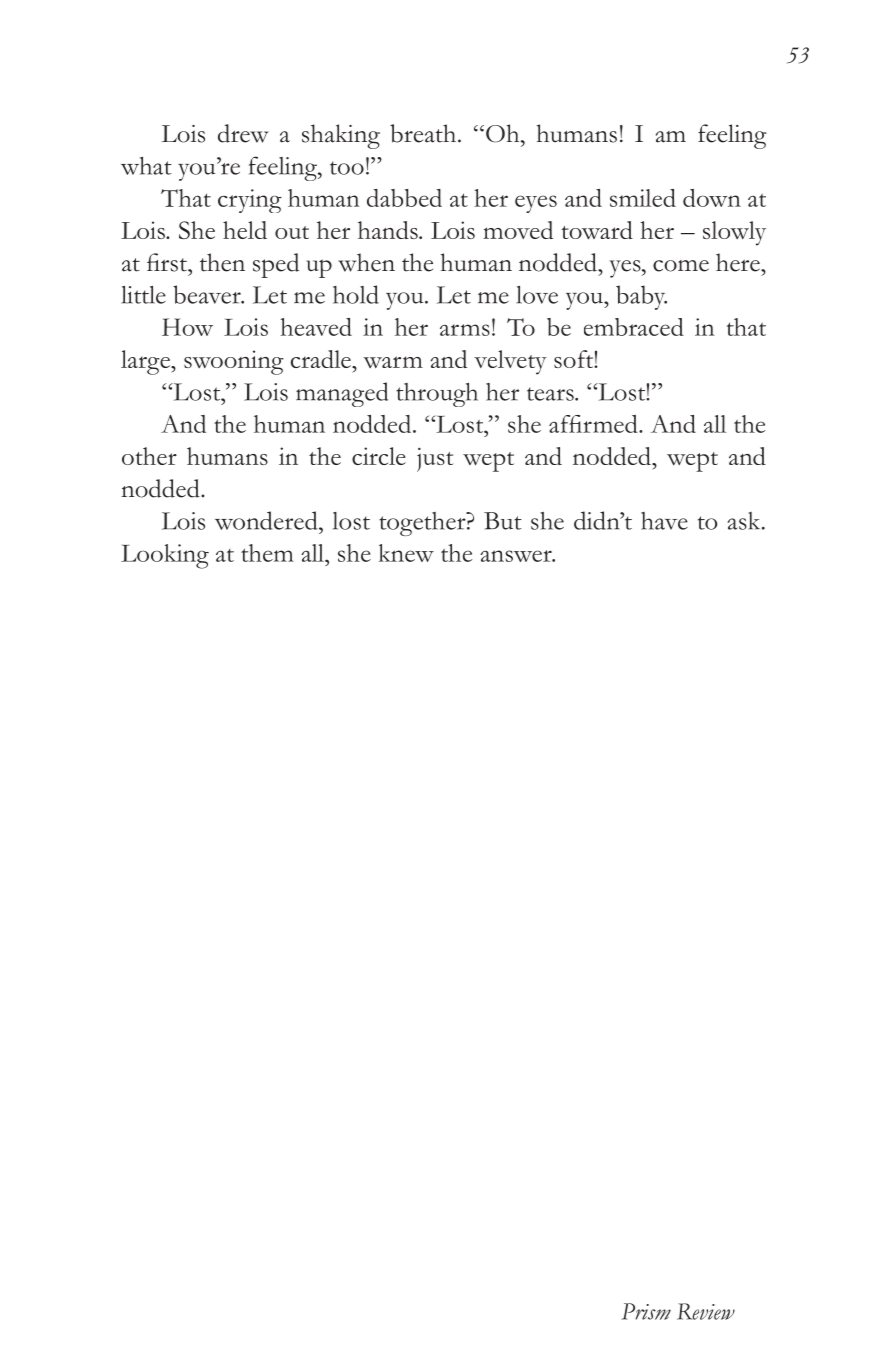 The width and height of the screenshot is (887, 1372). Describe the element at coordinates (424, 133) in the screenshot. I see `breath` at that location.
